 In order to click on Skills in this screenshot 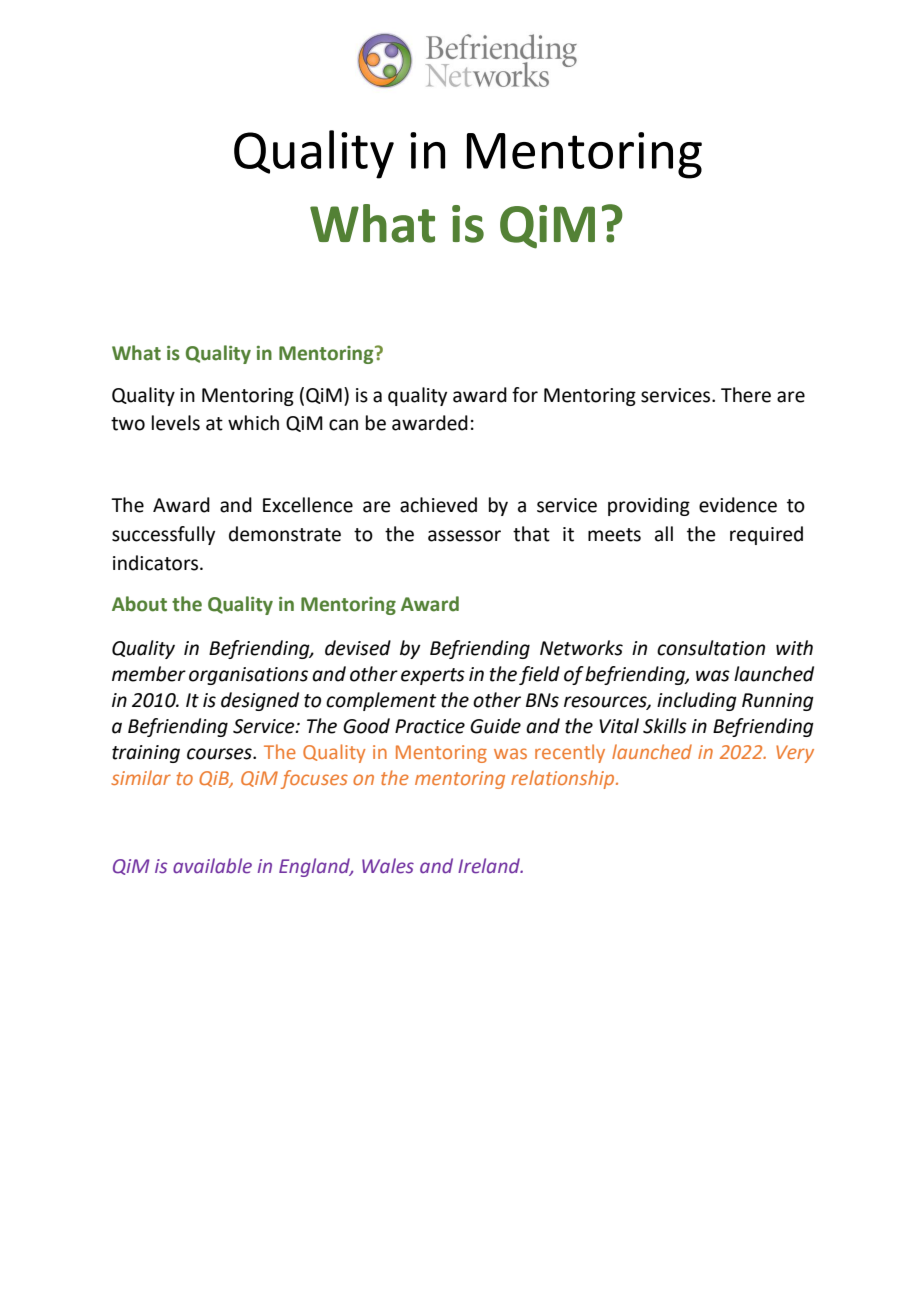, I will do `click(665, 726)`.
